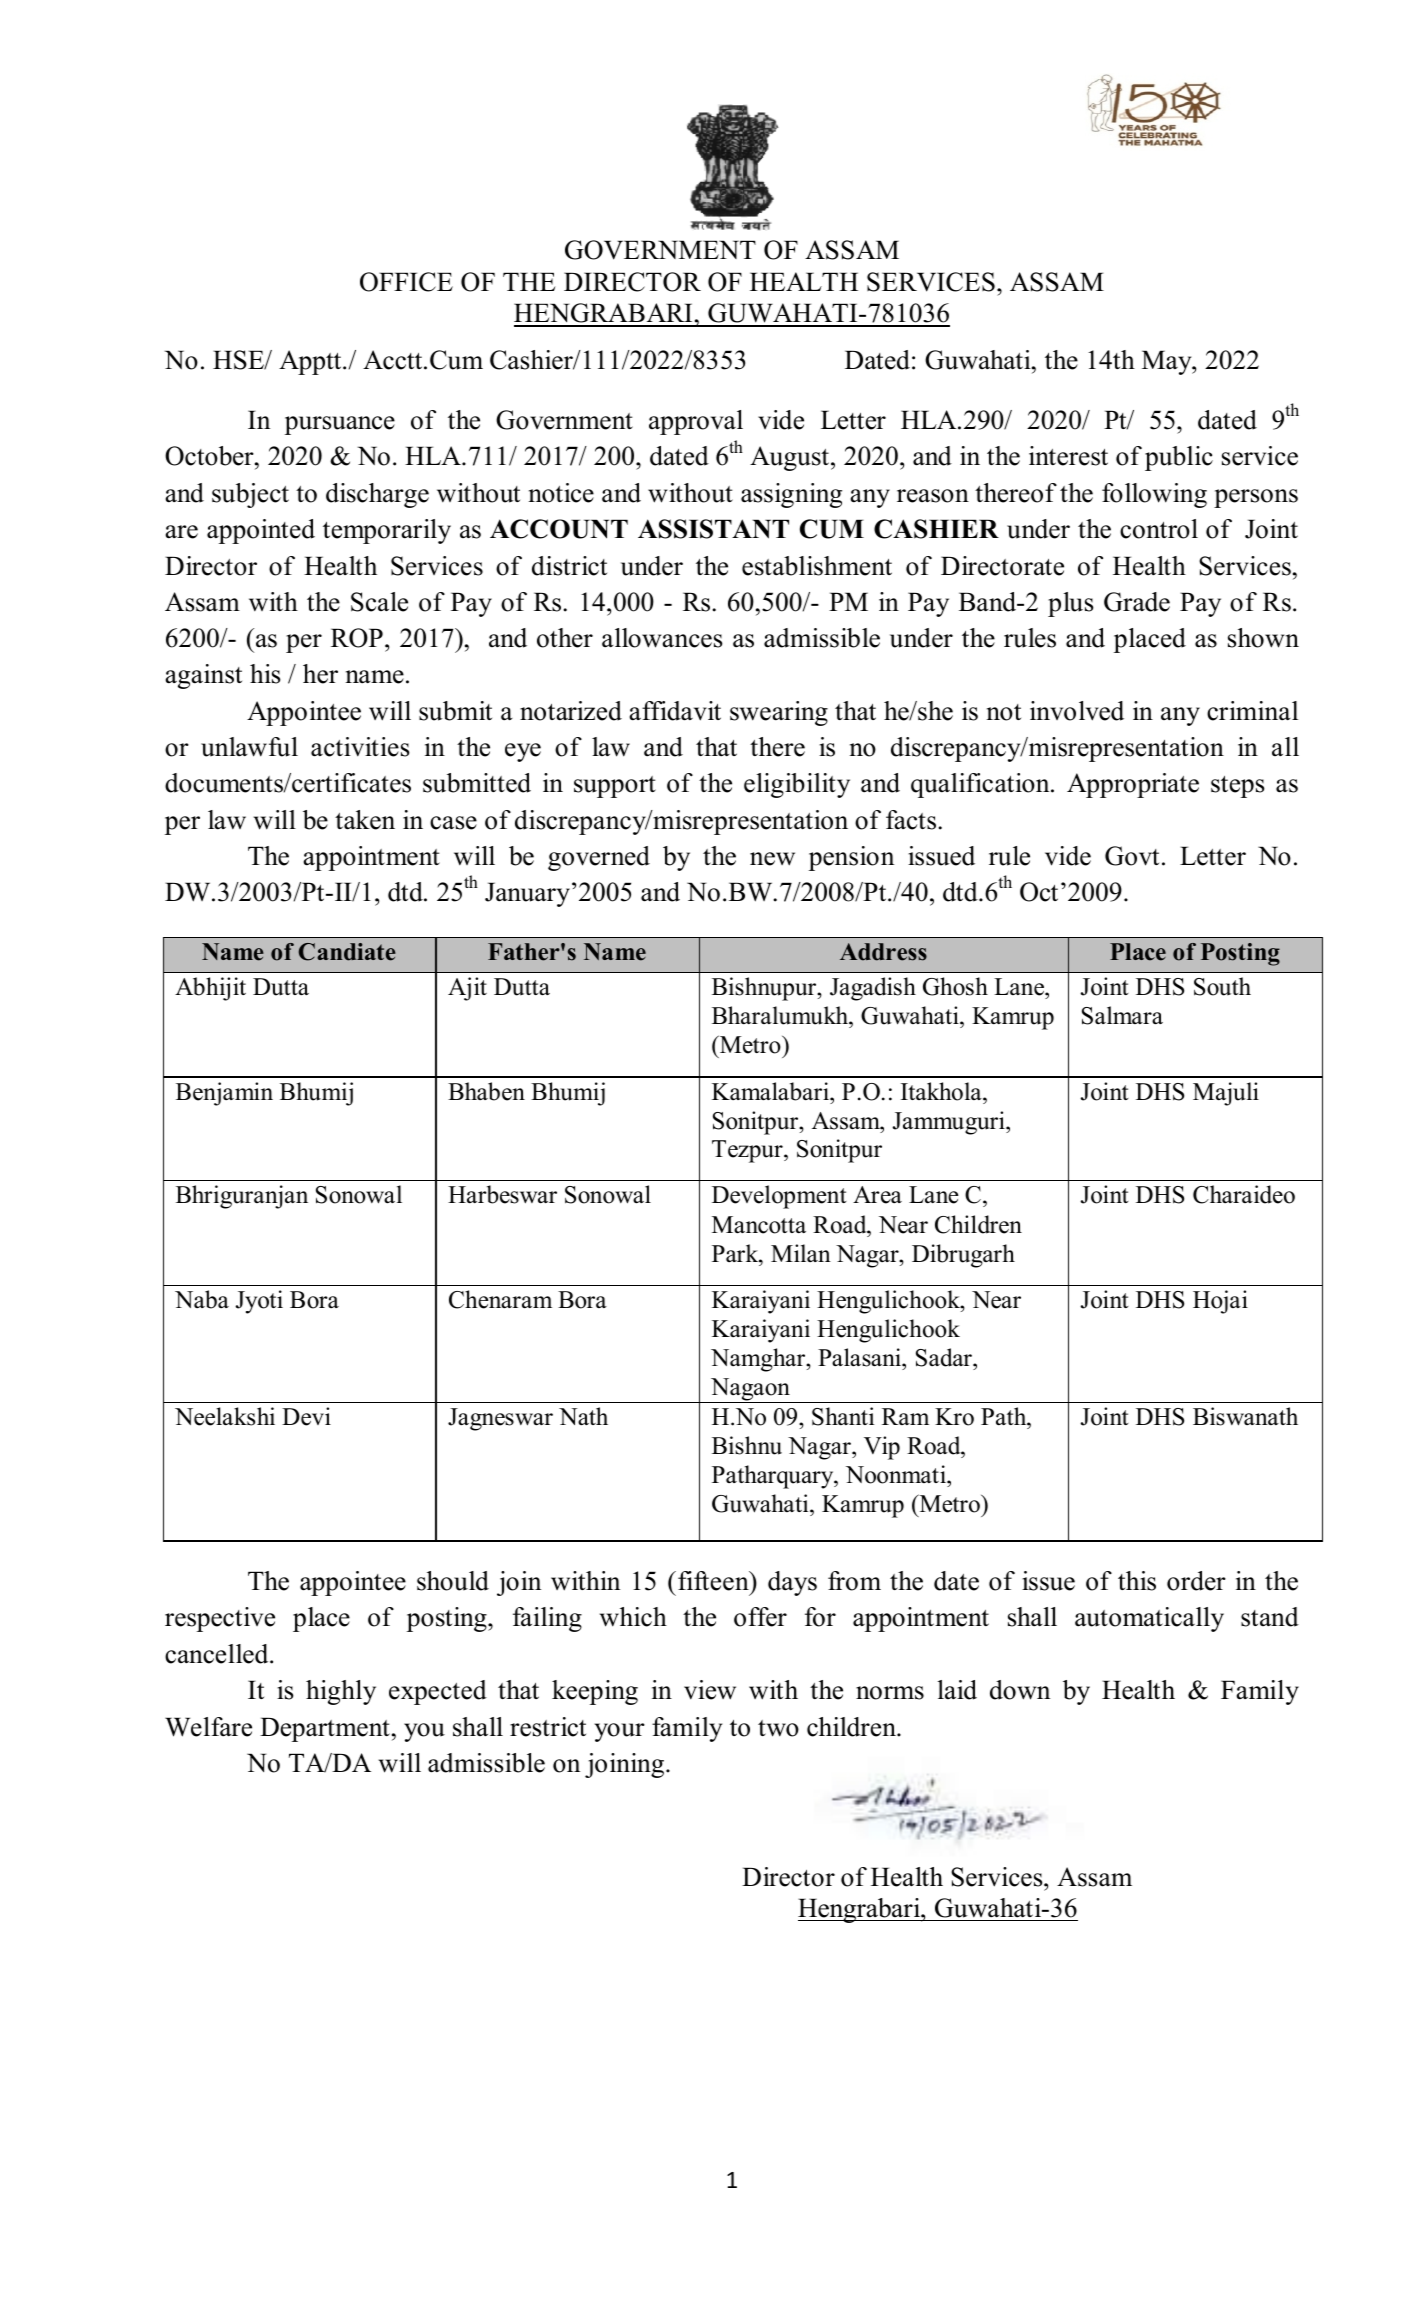  What do you see at coordinates (710, 1690) in the screenshot?
I see `view` at bounding box center [710, 1690].
